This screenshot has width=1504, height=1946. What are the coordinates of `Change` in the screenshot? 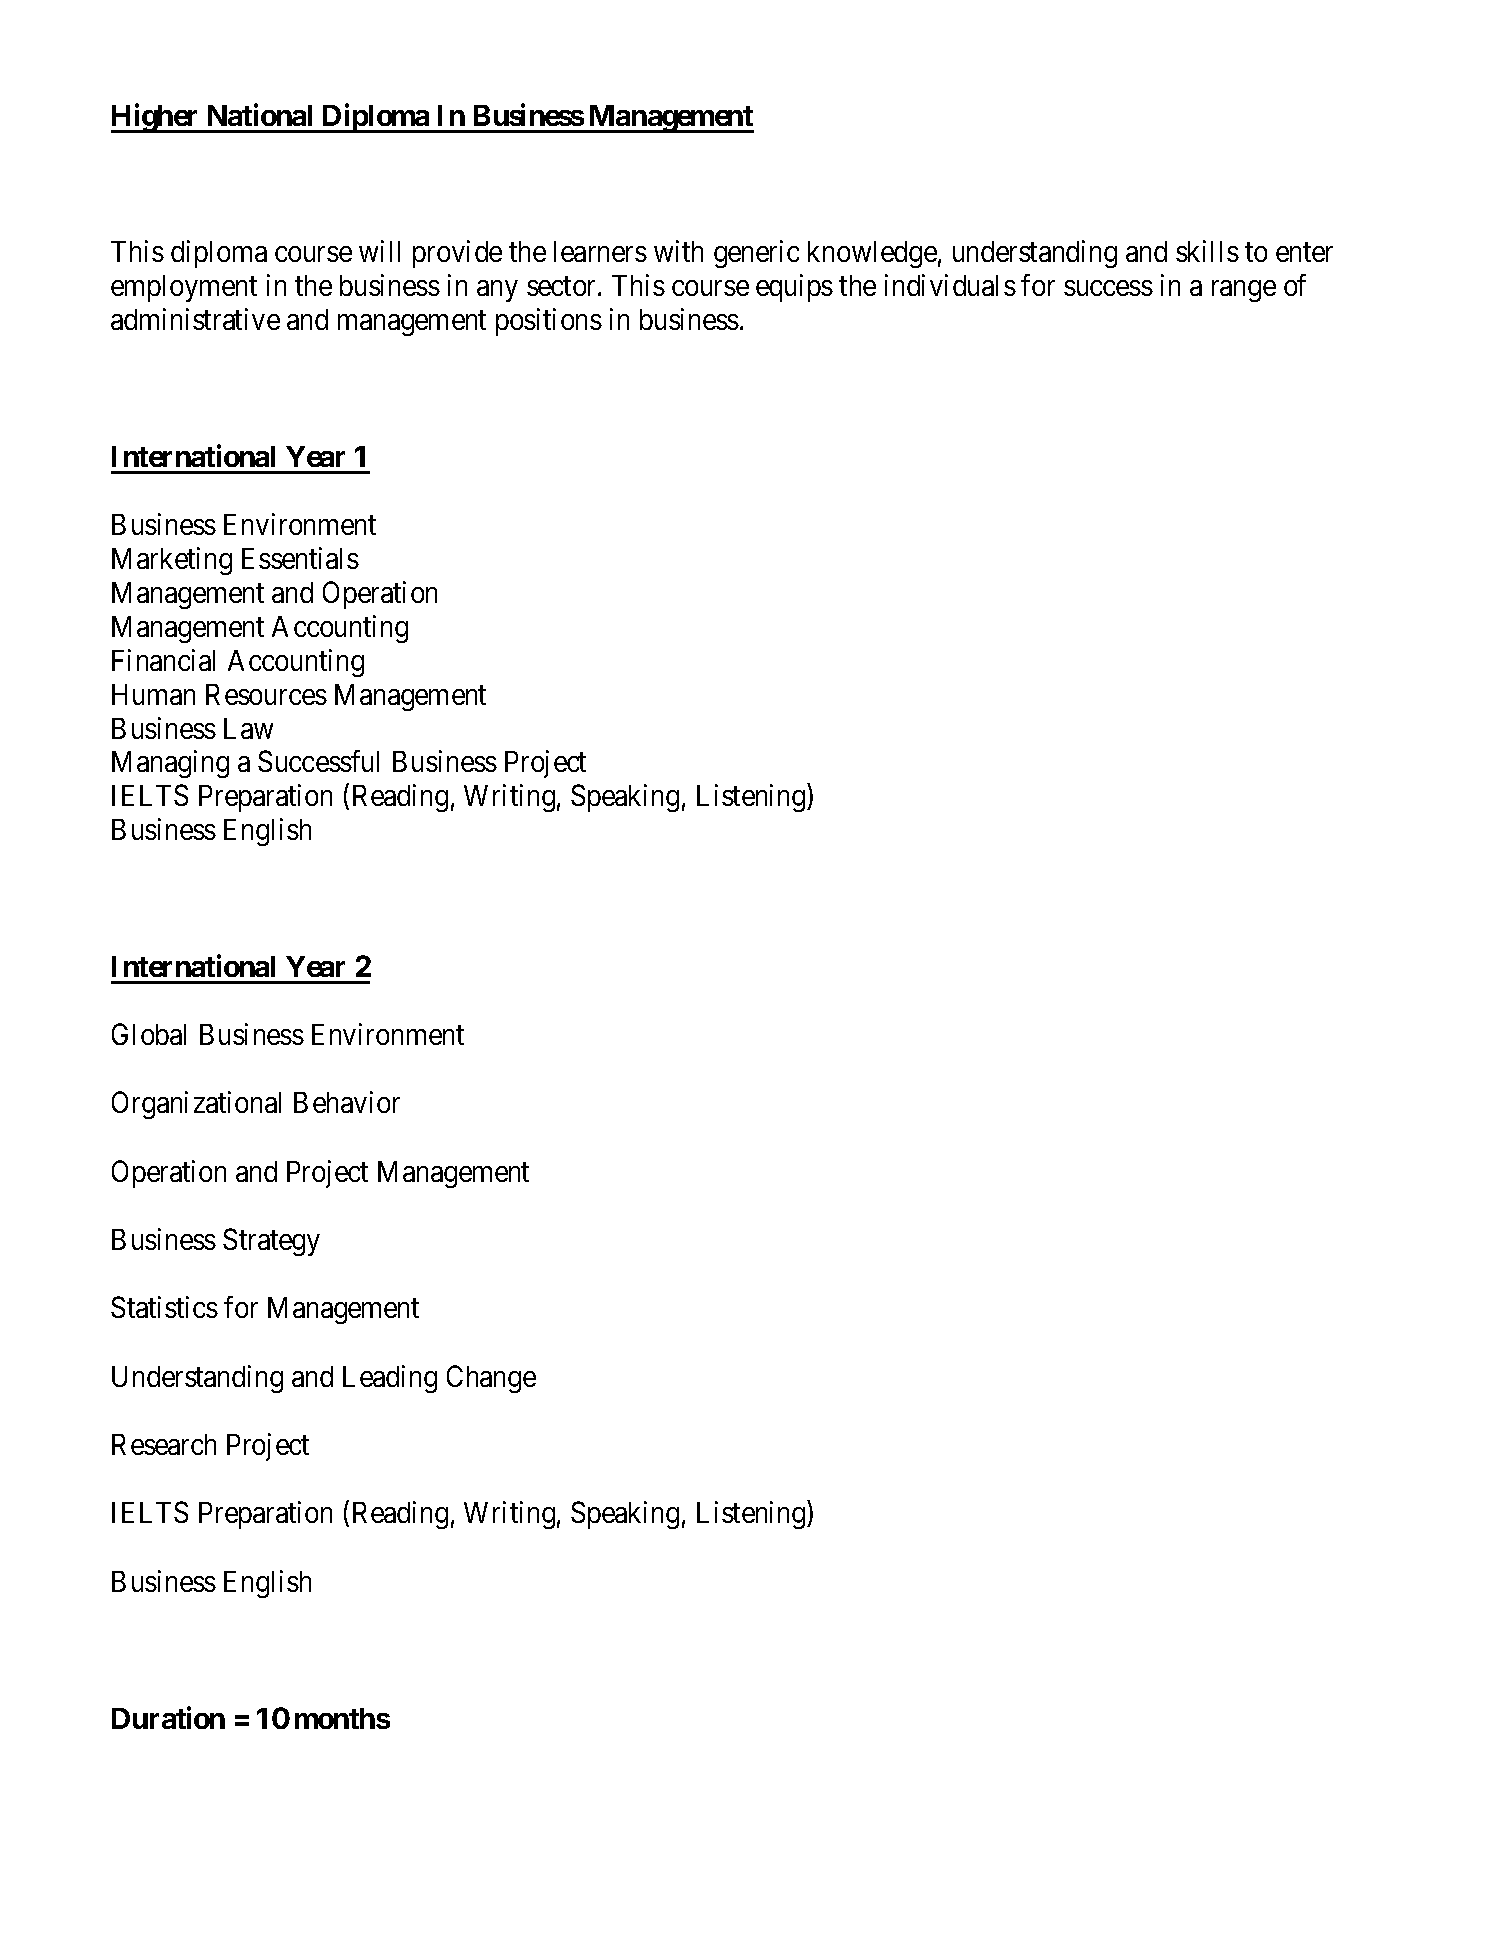 It's located at (491, 1379).
